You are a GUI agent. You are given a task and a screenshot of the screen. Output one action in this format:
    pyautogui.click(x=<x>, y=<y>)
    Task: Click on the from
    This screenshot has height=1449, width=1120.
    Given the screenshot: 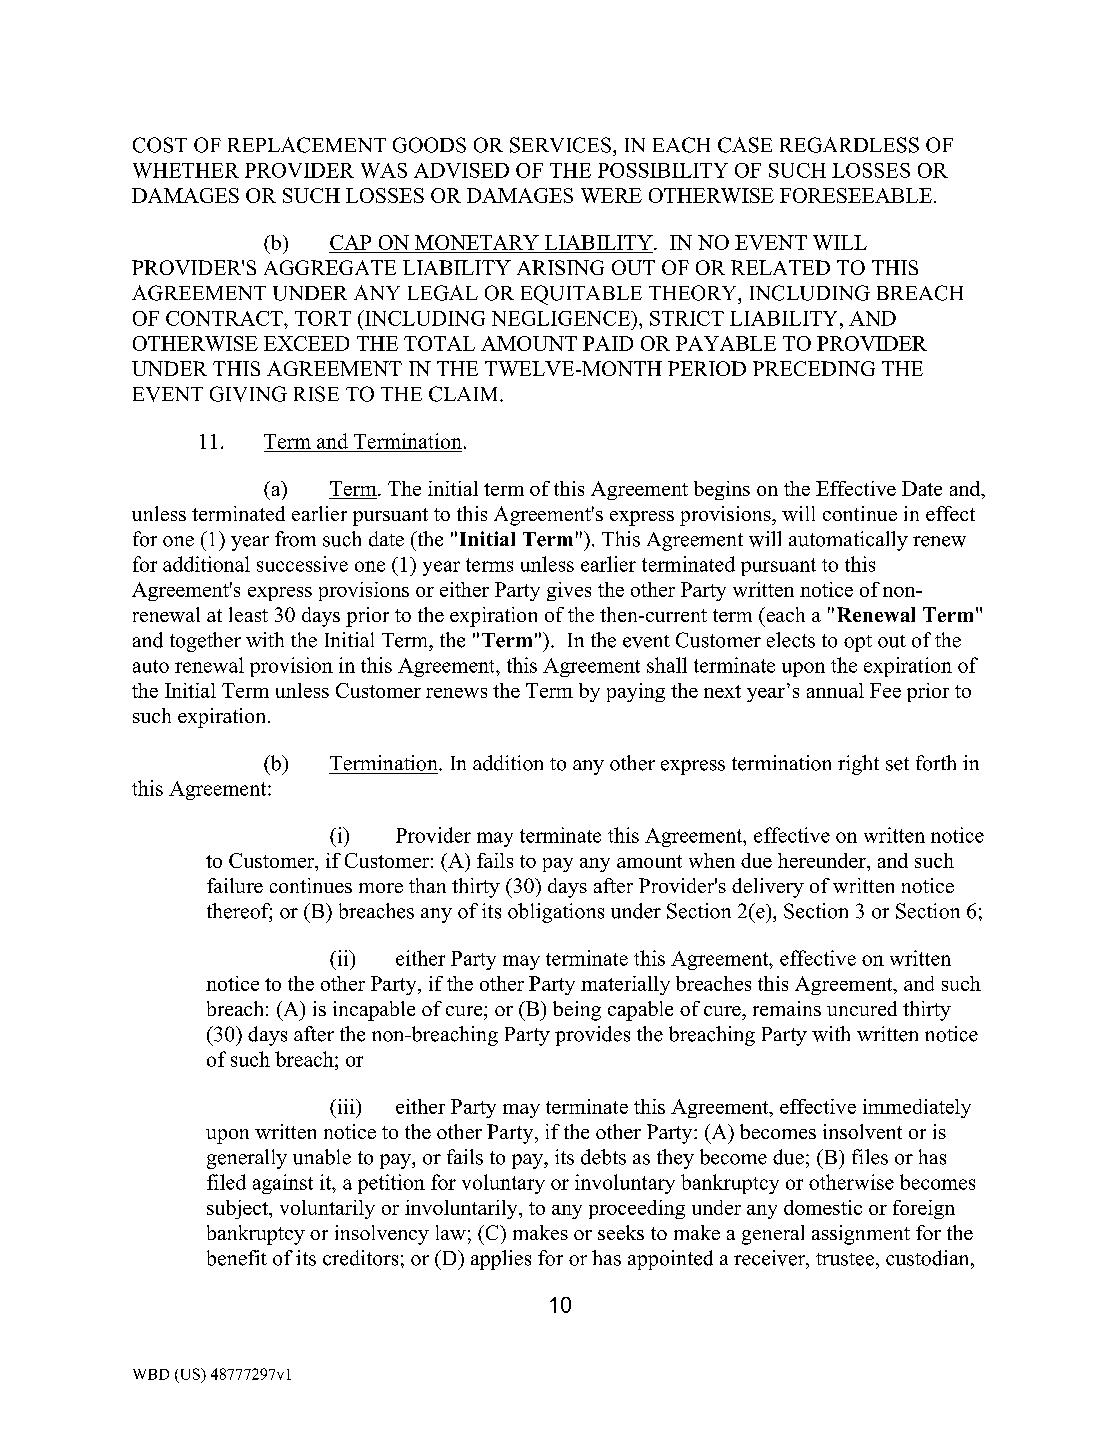 What is the action you would take?
    pyautogui.click(x=295, y=539)
